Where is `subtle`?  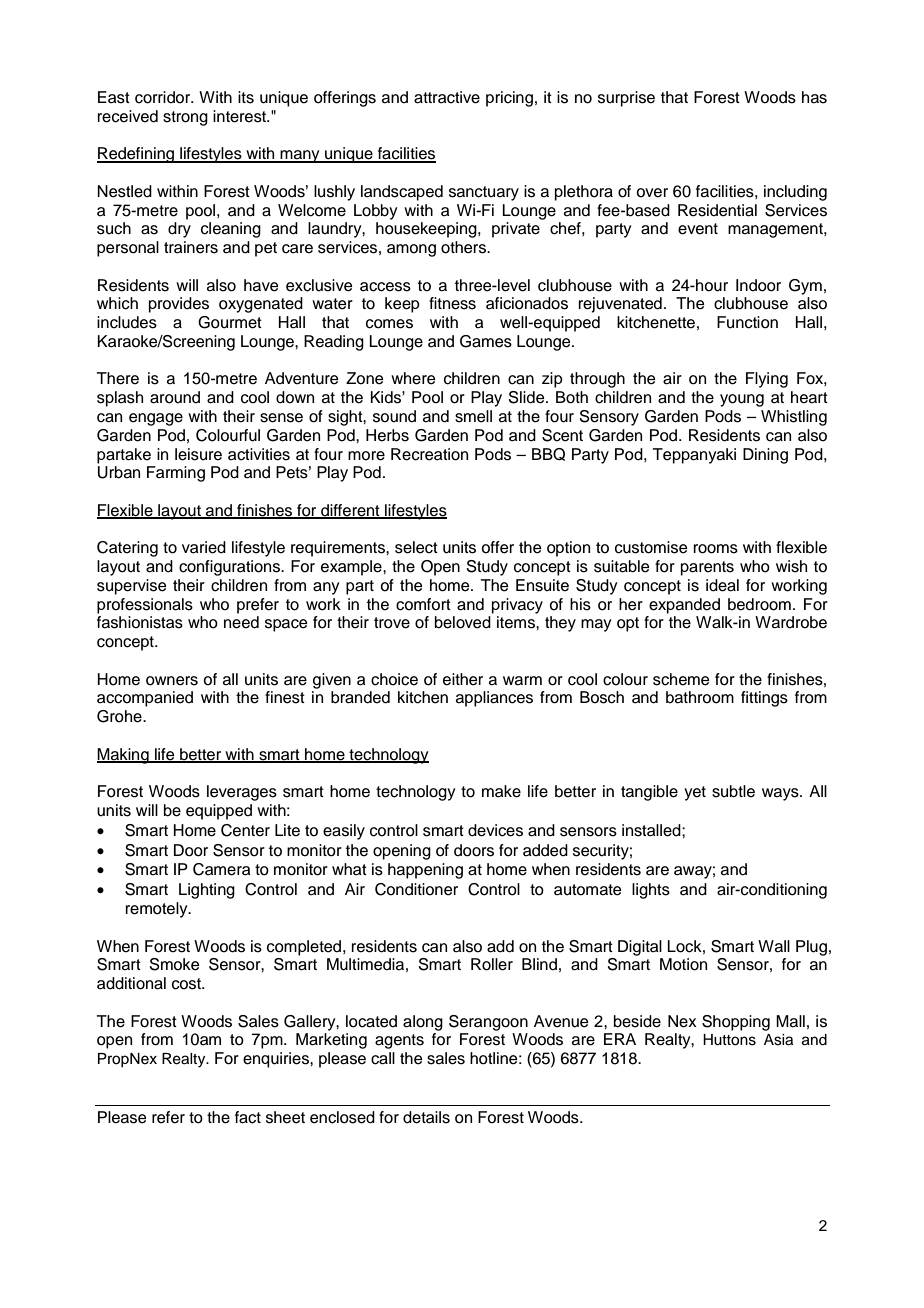
subtle is located at coordinates (733, 791).
